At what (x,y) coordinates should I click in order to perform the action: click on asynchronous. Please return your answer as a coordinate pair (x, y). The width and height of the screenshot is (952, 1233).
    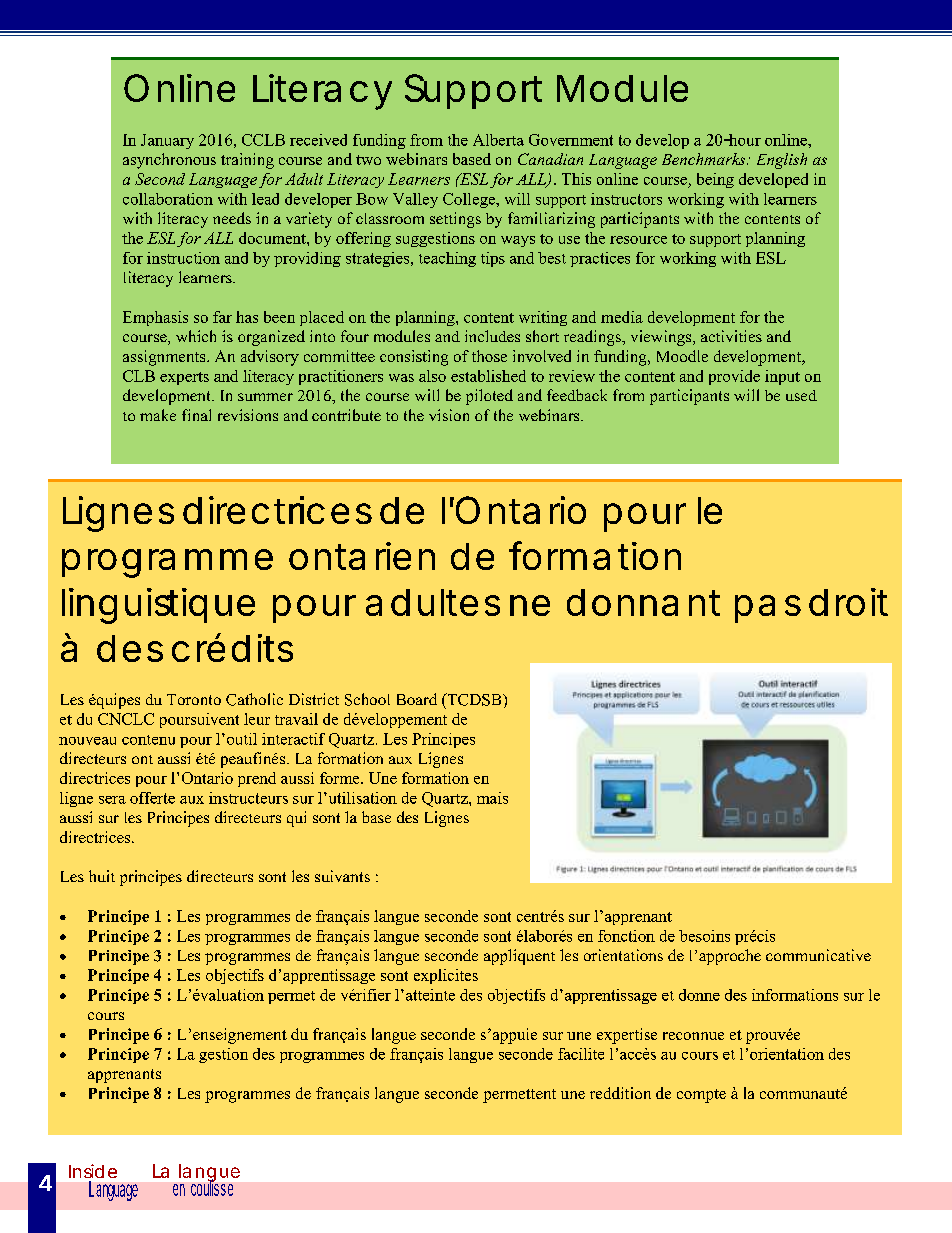
    Looking at the image, I should click on (169, 161).
